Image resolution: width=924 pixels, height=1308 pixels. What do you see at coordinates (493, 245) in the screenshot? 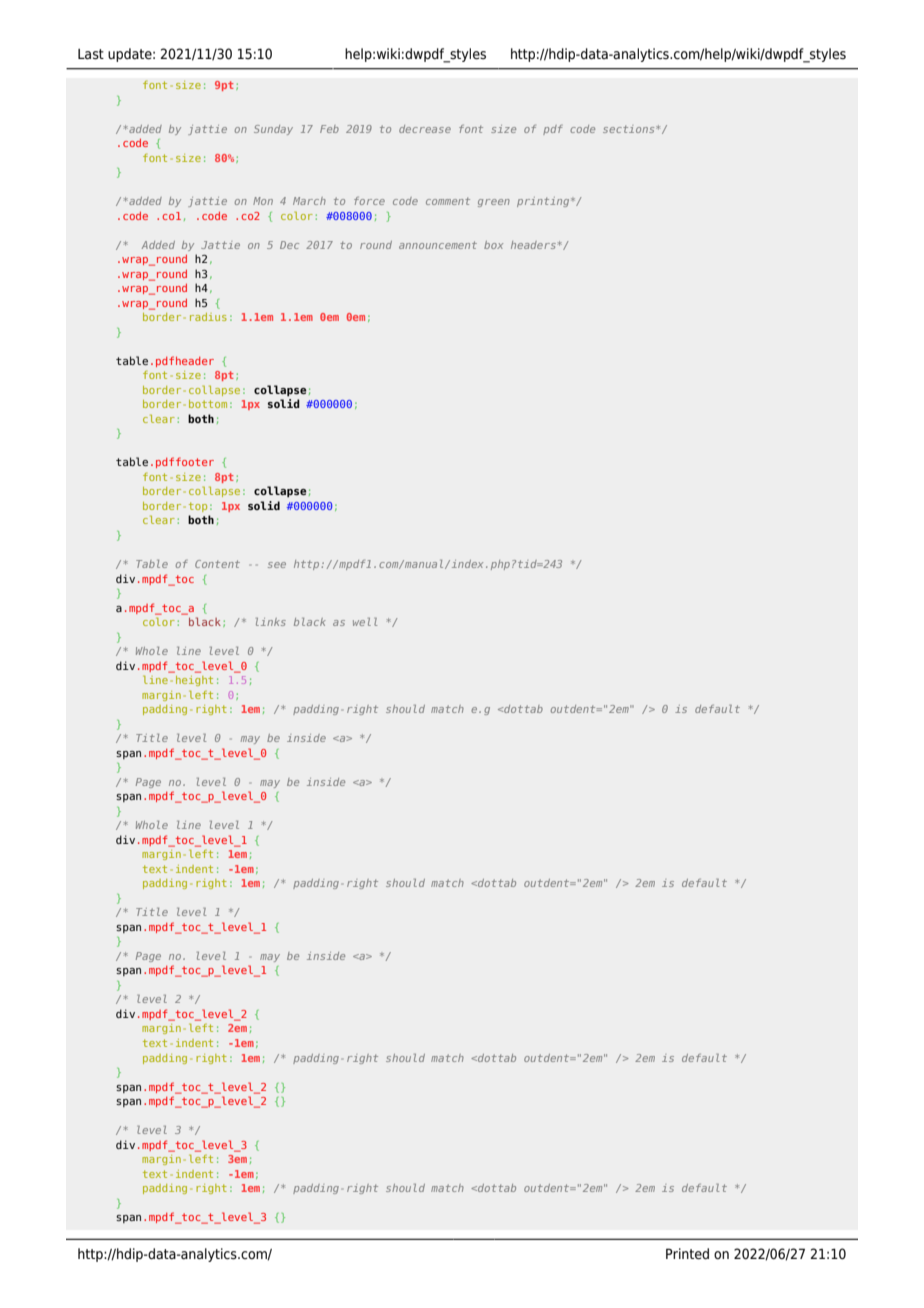
I see `box` at bounding box center [493, 245].
